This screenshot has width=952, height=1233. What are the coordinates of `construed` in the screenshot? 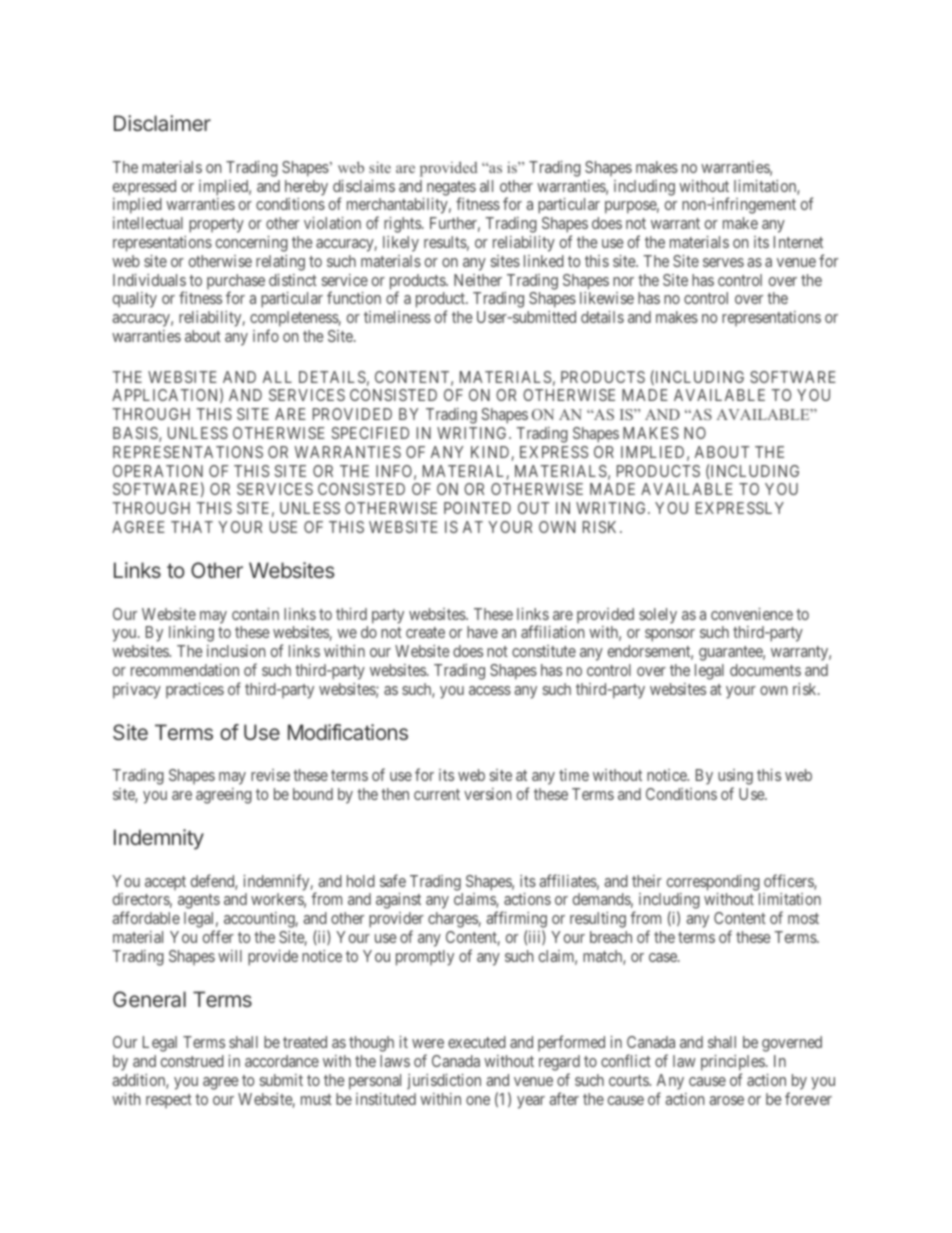 It's located at (192, 1061).
